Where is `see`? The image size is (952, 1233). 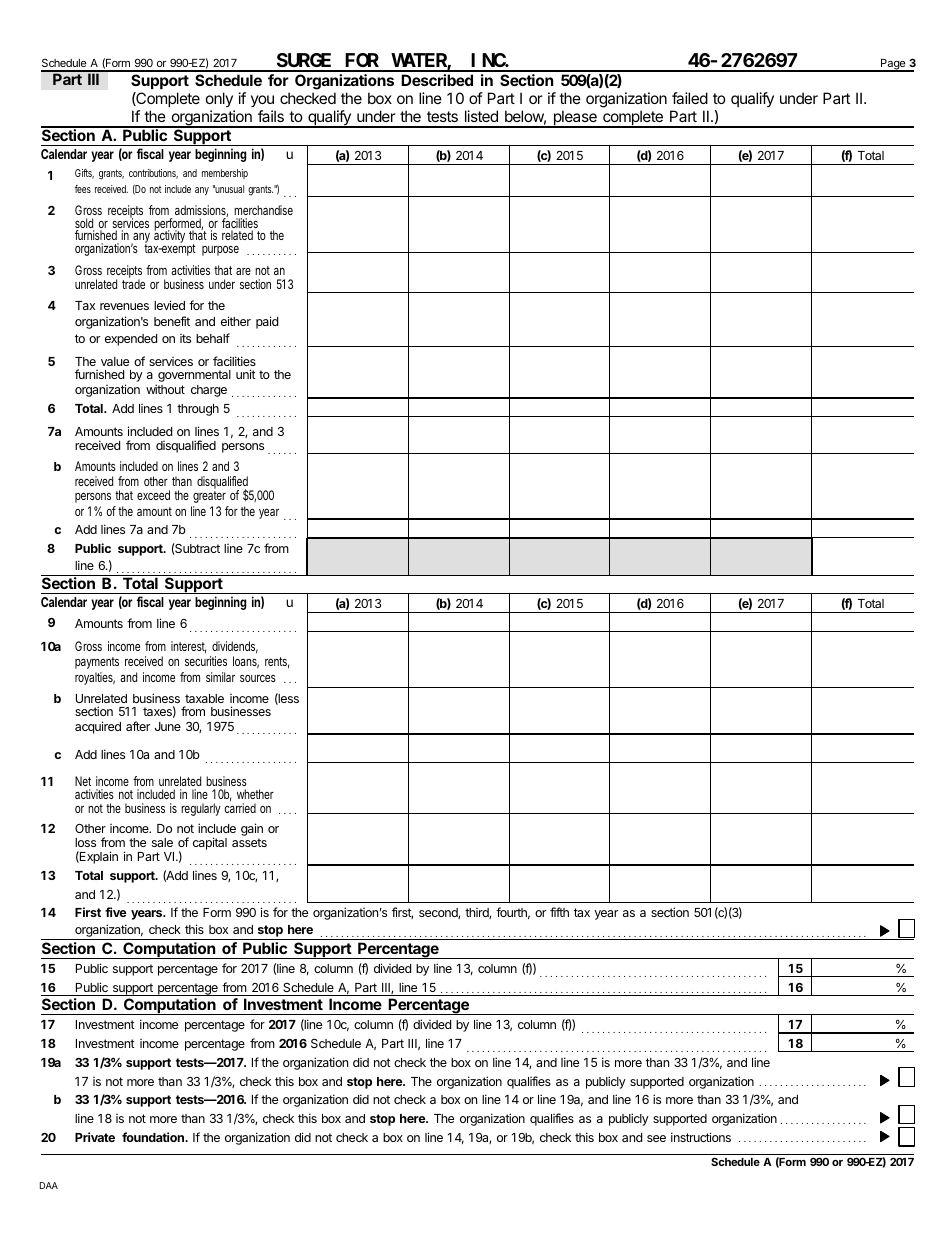
see is located at coordinates (656, 1138).
